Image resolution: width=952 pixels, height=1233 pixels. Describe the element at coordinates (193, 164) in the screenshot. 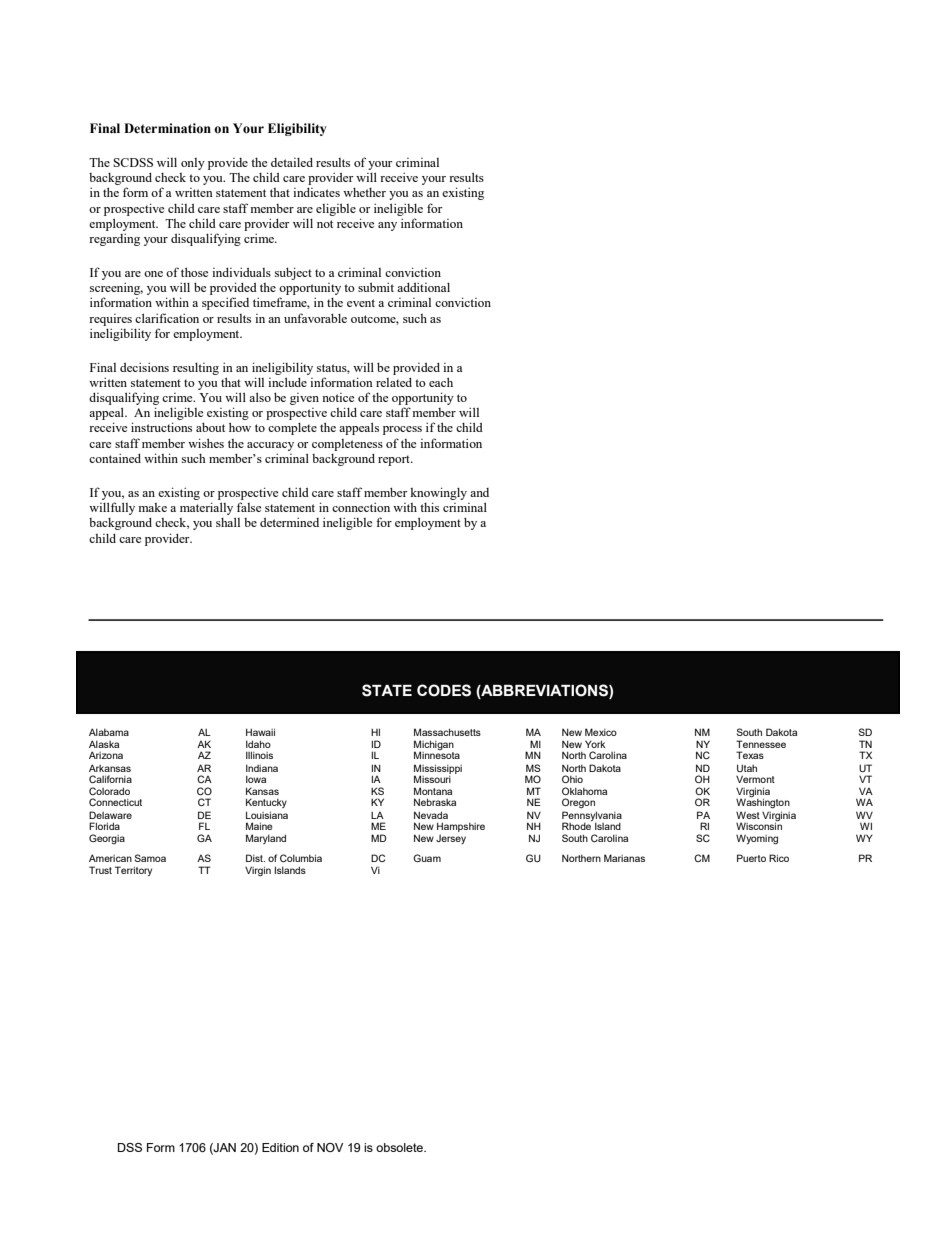

I see `only` at that location.
